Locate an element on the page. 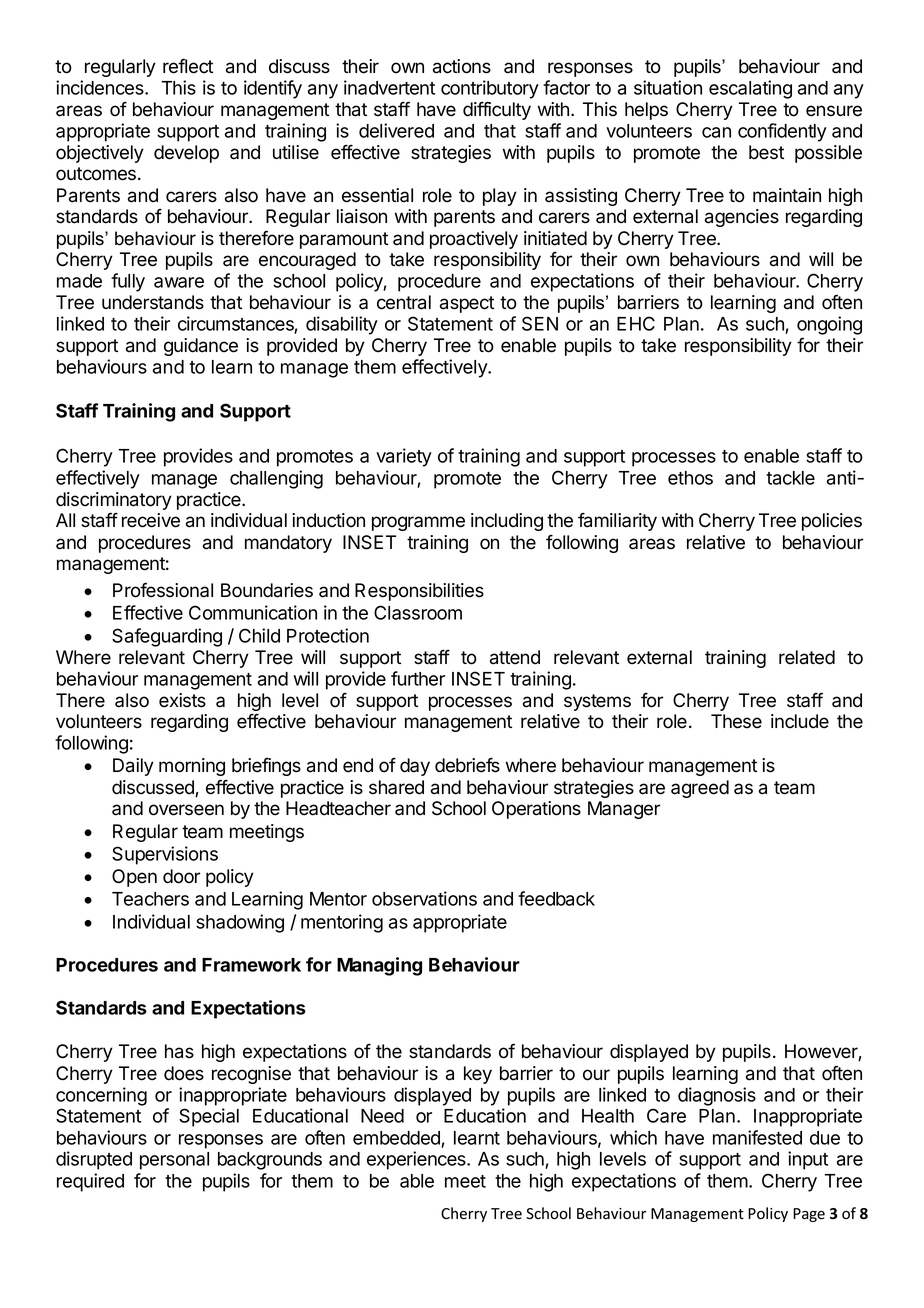 The height and width of the document is (1308, 924). agreed is located at coordinates (700, 789).
